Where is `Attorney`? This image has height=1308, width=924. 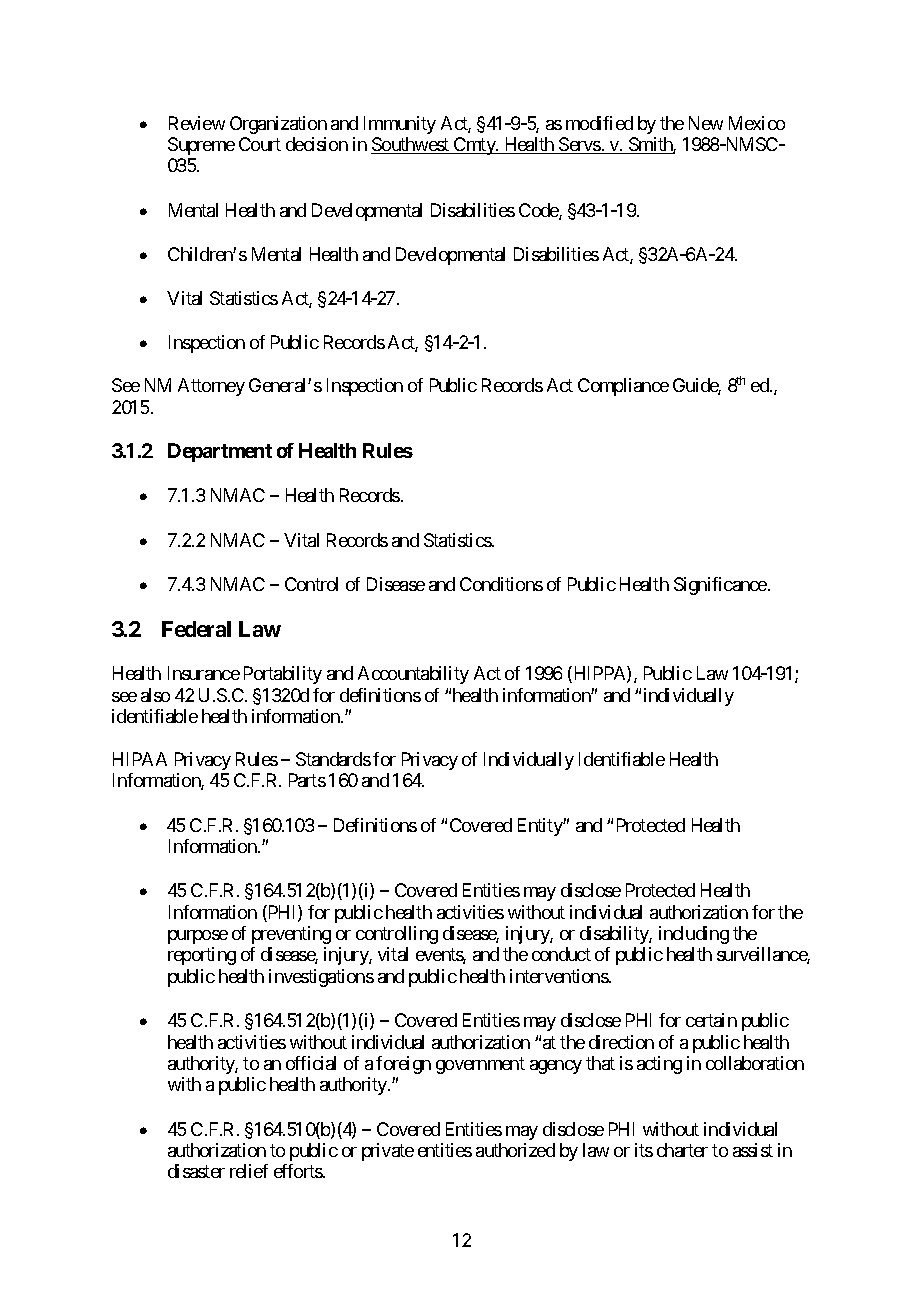 Attorney is located at coordinates (211, 387).
